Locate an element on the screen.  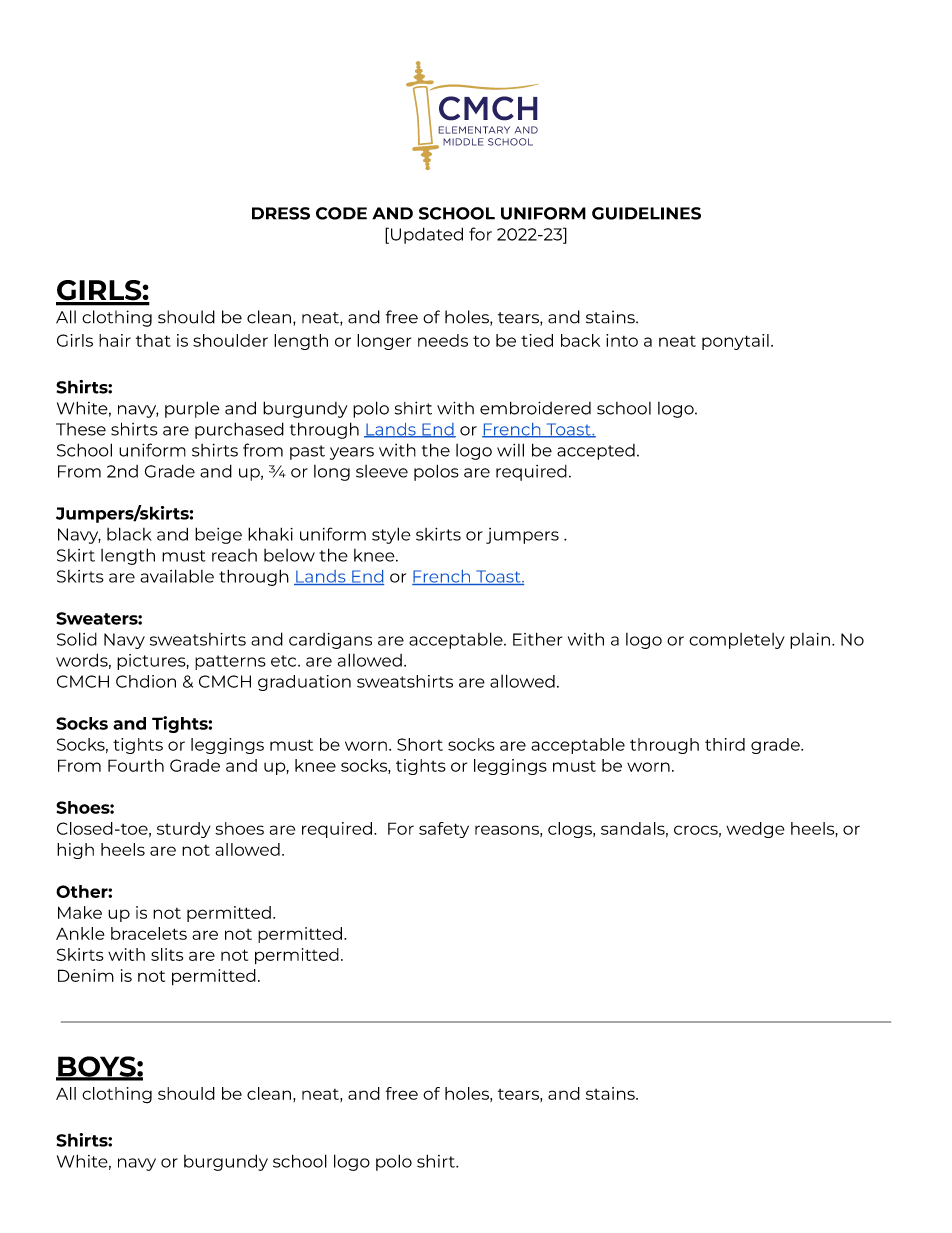
style is located at coordinates (391, 535).
